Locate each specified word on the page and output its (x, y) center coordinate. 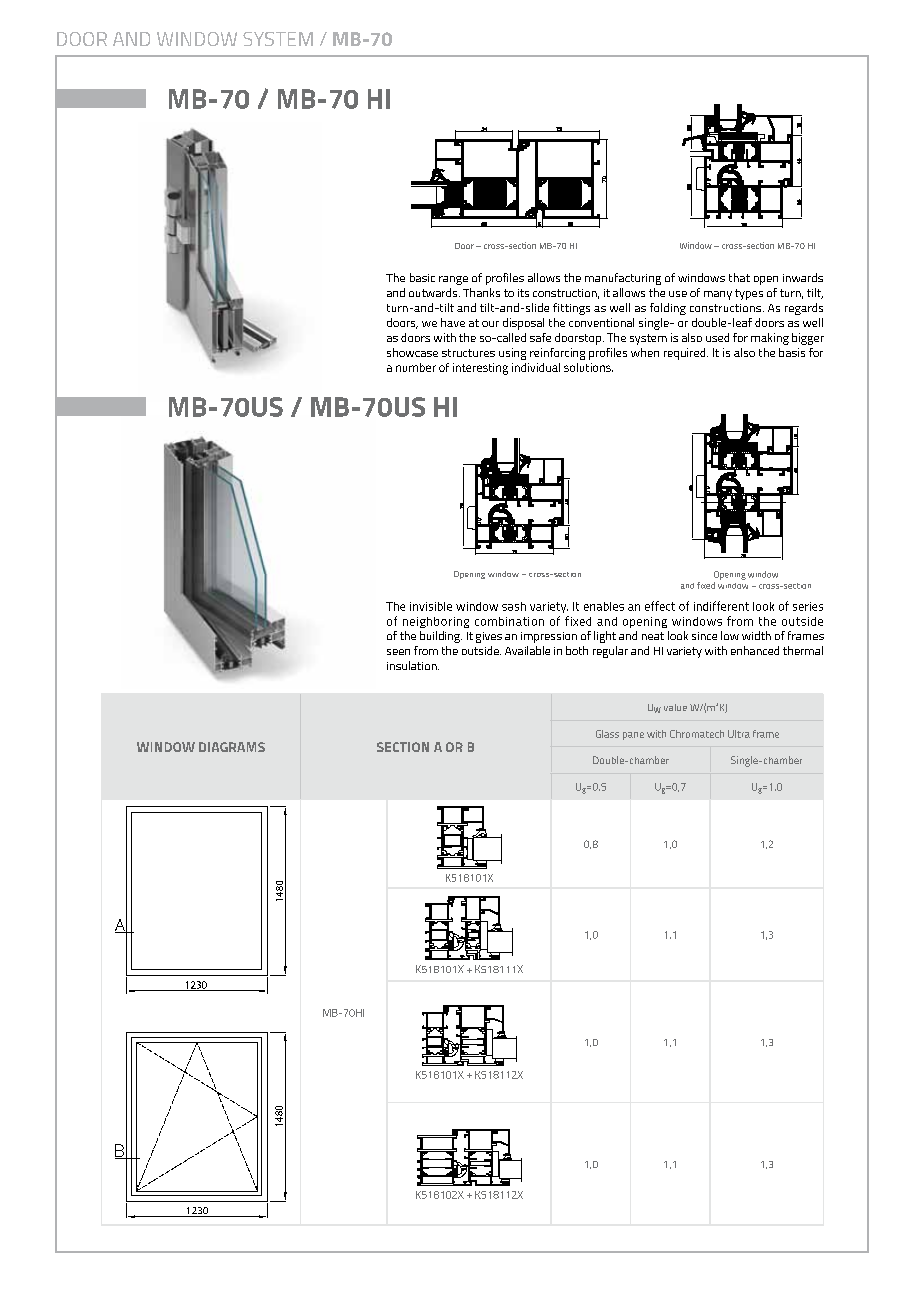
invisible (431, 606)
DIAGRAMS (232, 747)
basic (422, 277)
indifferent (721, 606)
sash (514, 606)
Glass (607, 734)
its (523, 293)
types (749, 294)
